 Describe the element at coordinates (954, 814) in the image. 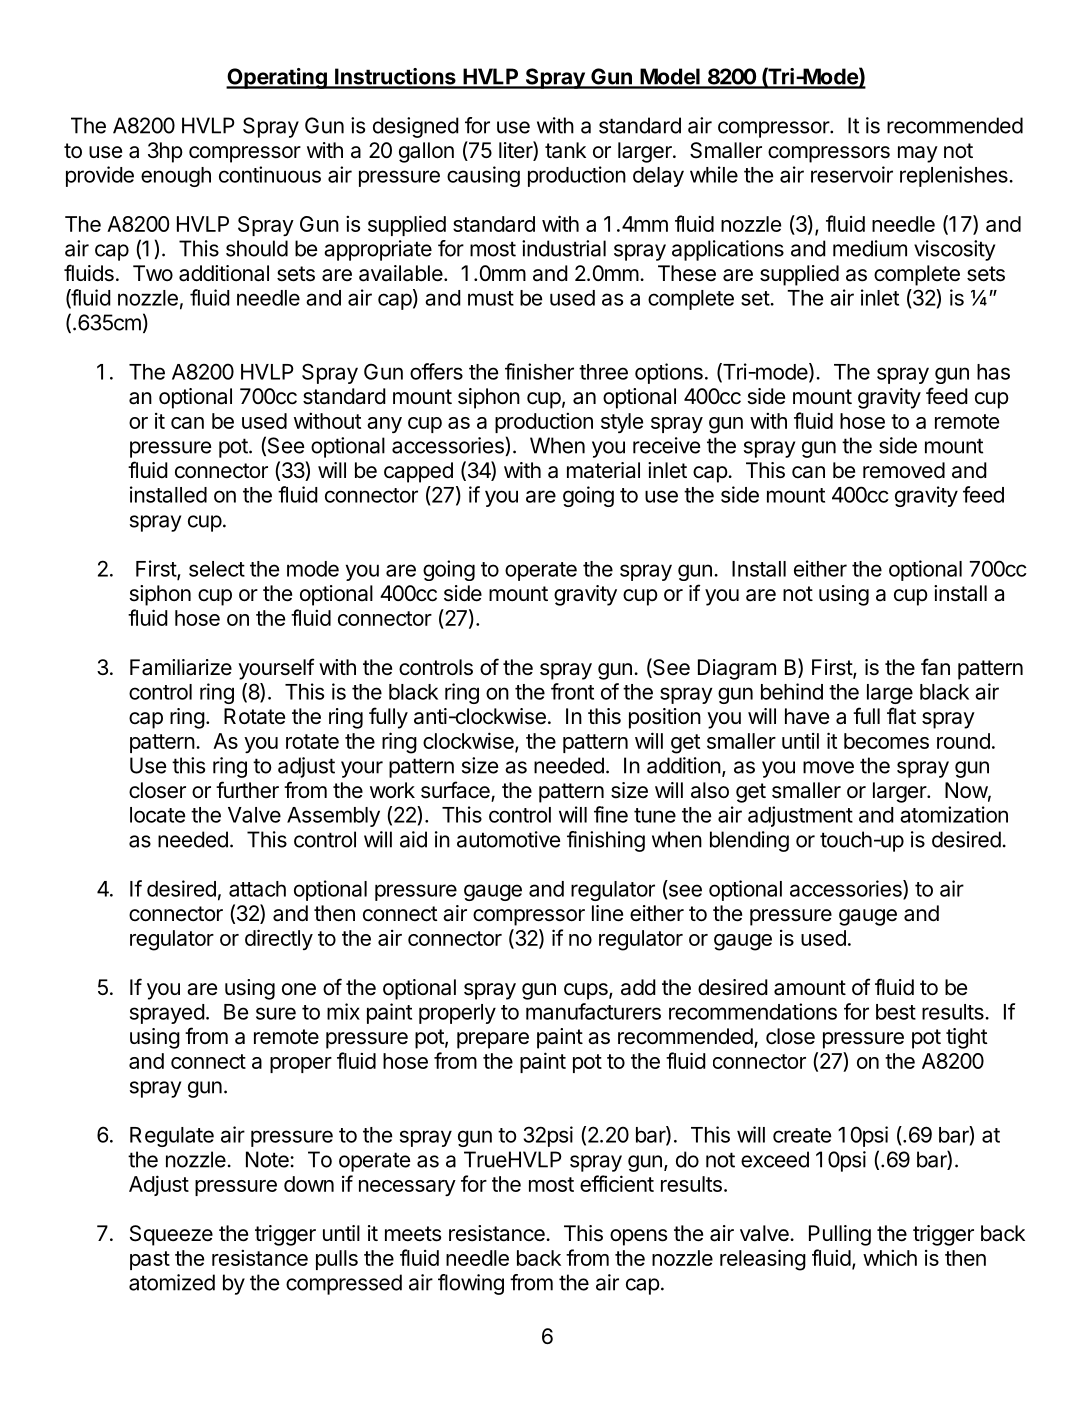

I see `atomization` at that location.
